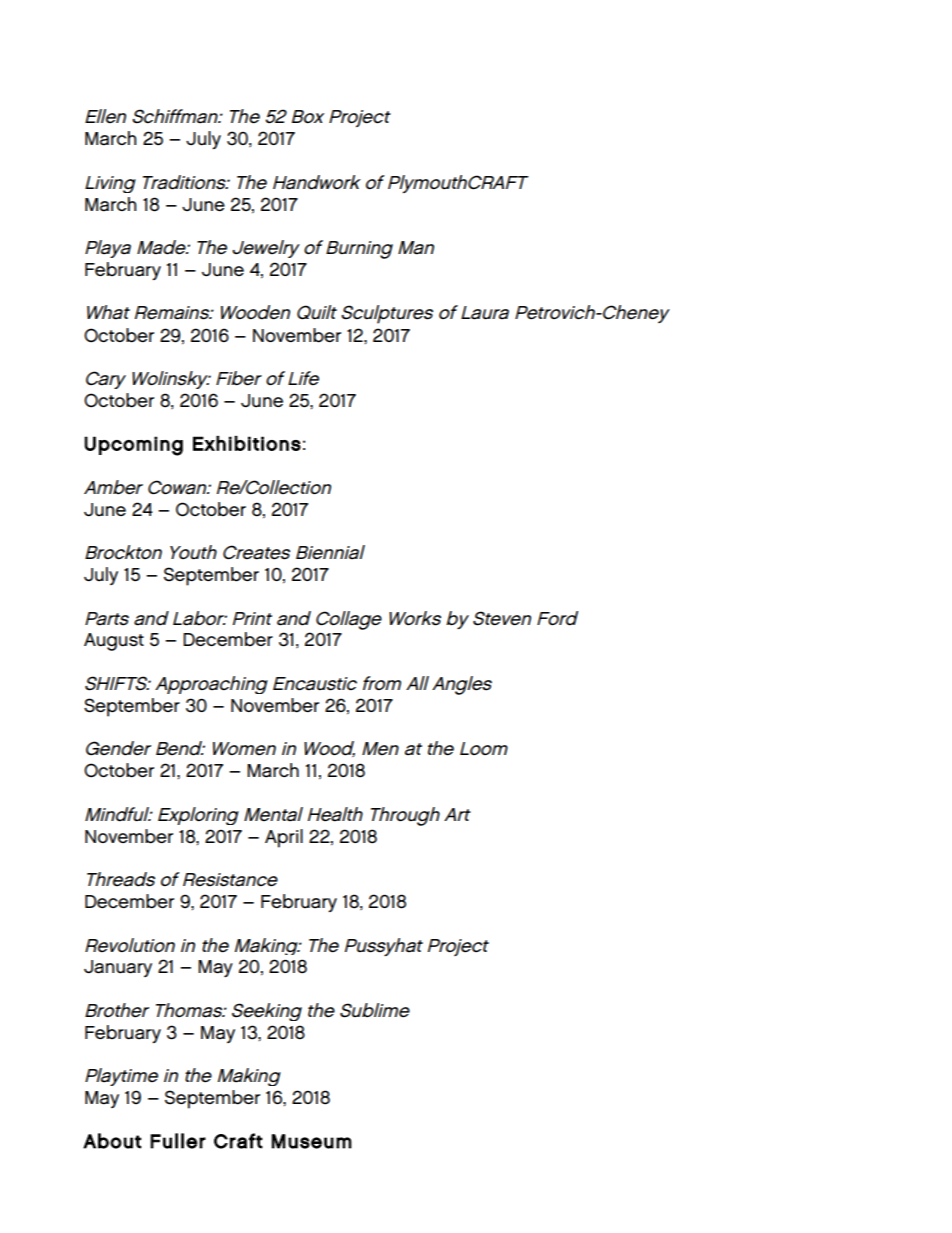  I want to click on Upcoming, so click(133, 446).
